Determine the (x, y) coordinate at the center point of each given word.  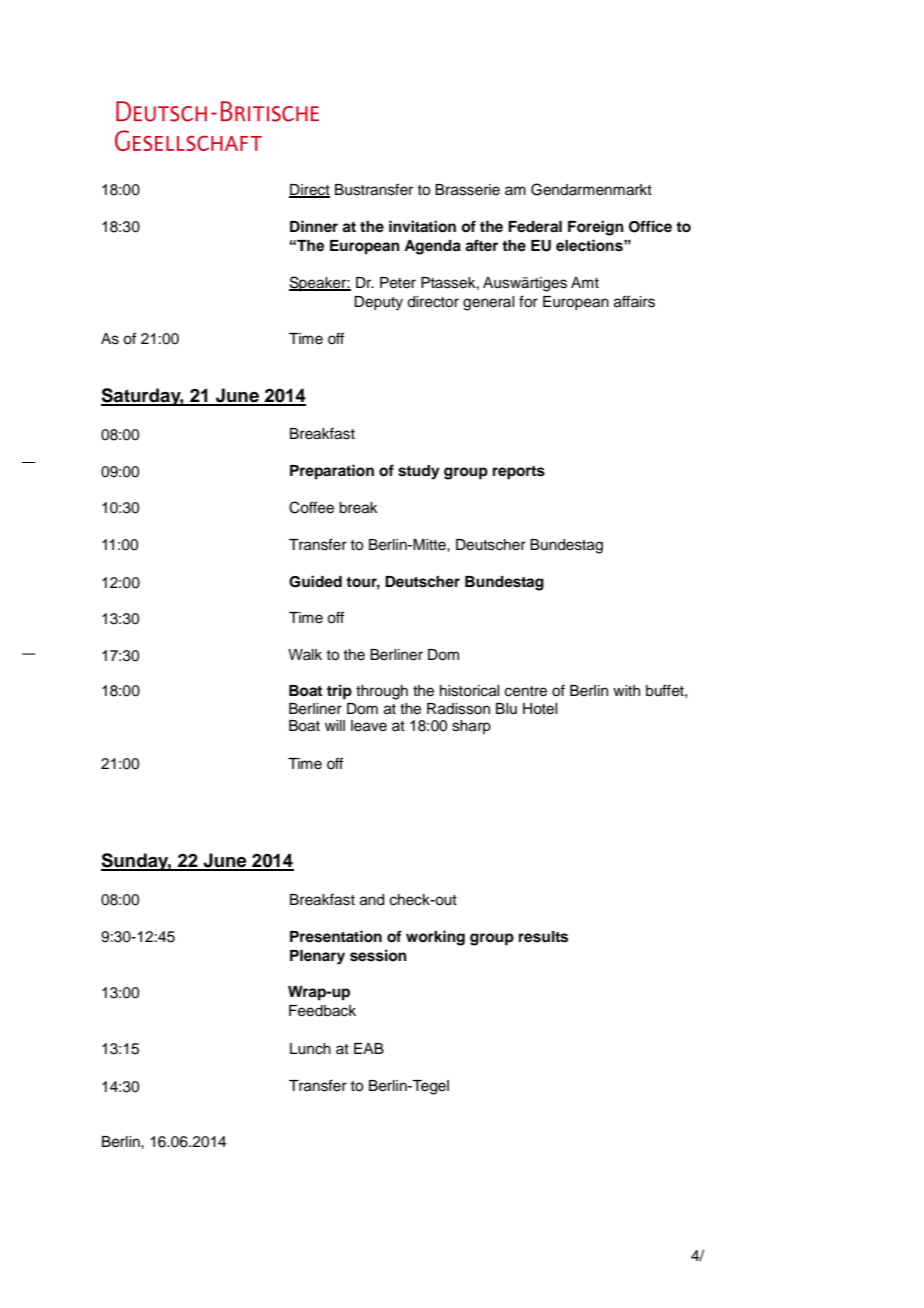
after (481, 245)
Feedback (322, 1011)
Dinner (314, 226)
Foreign (596, 228)
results (543, 937)
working (435, 938)
